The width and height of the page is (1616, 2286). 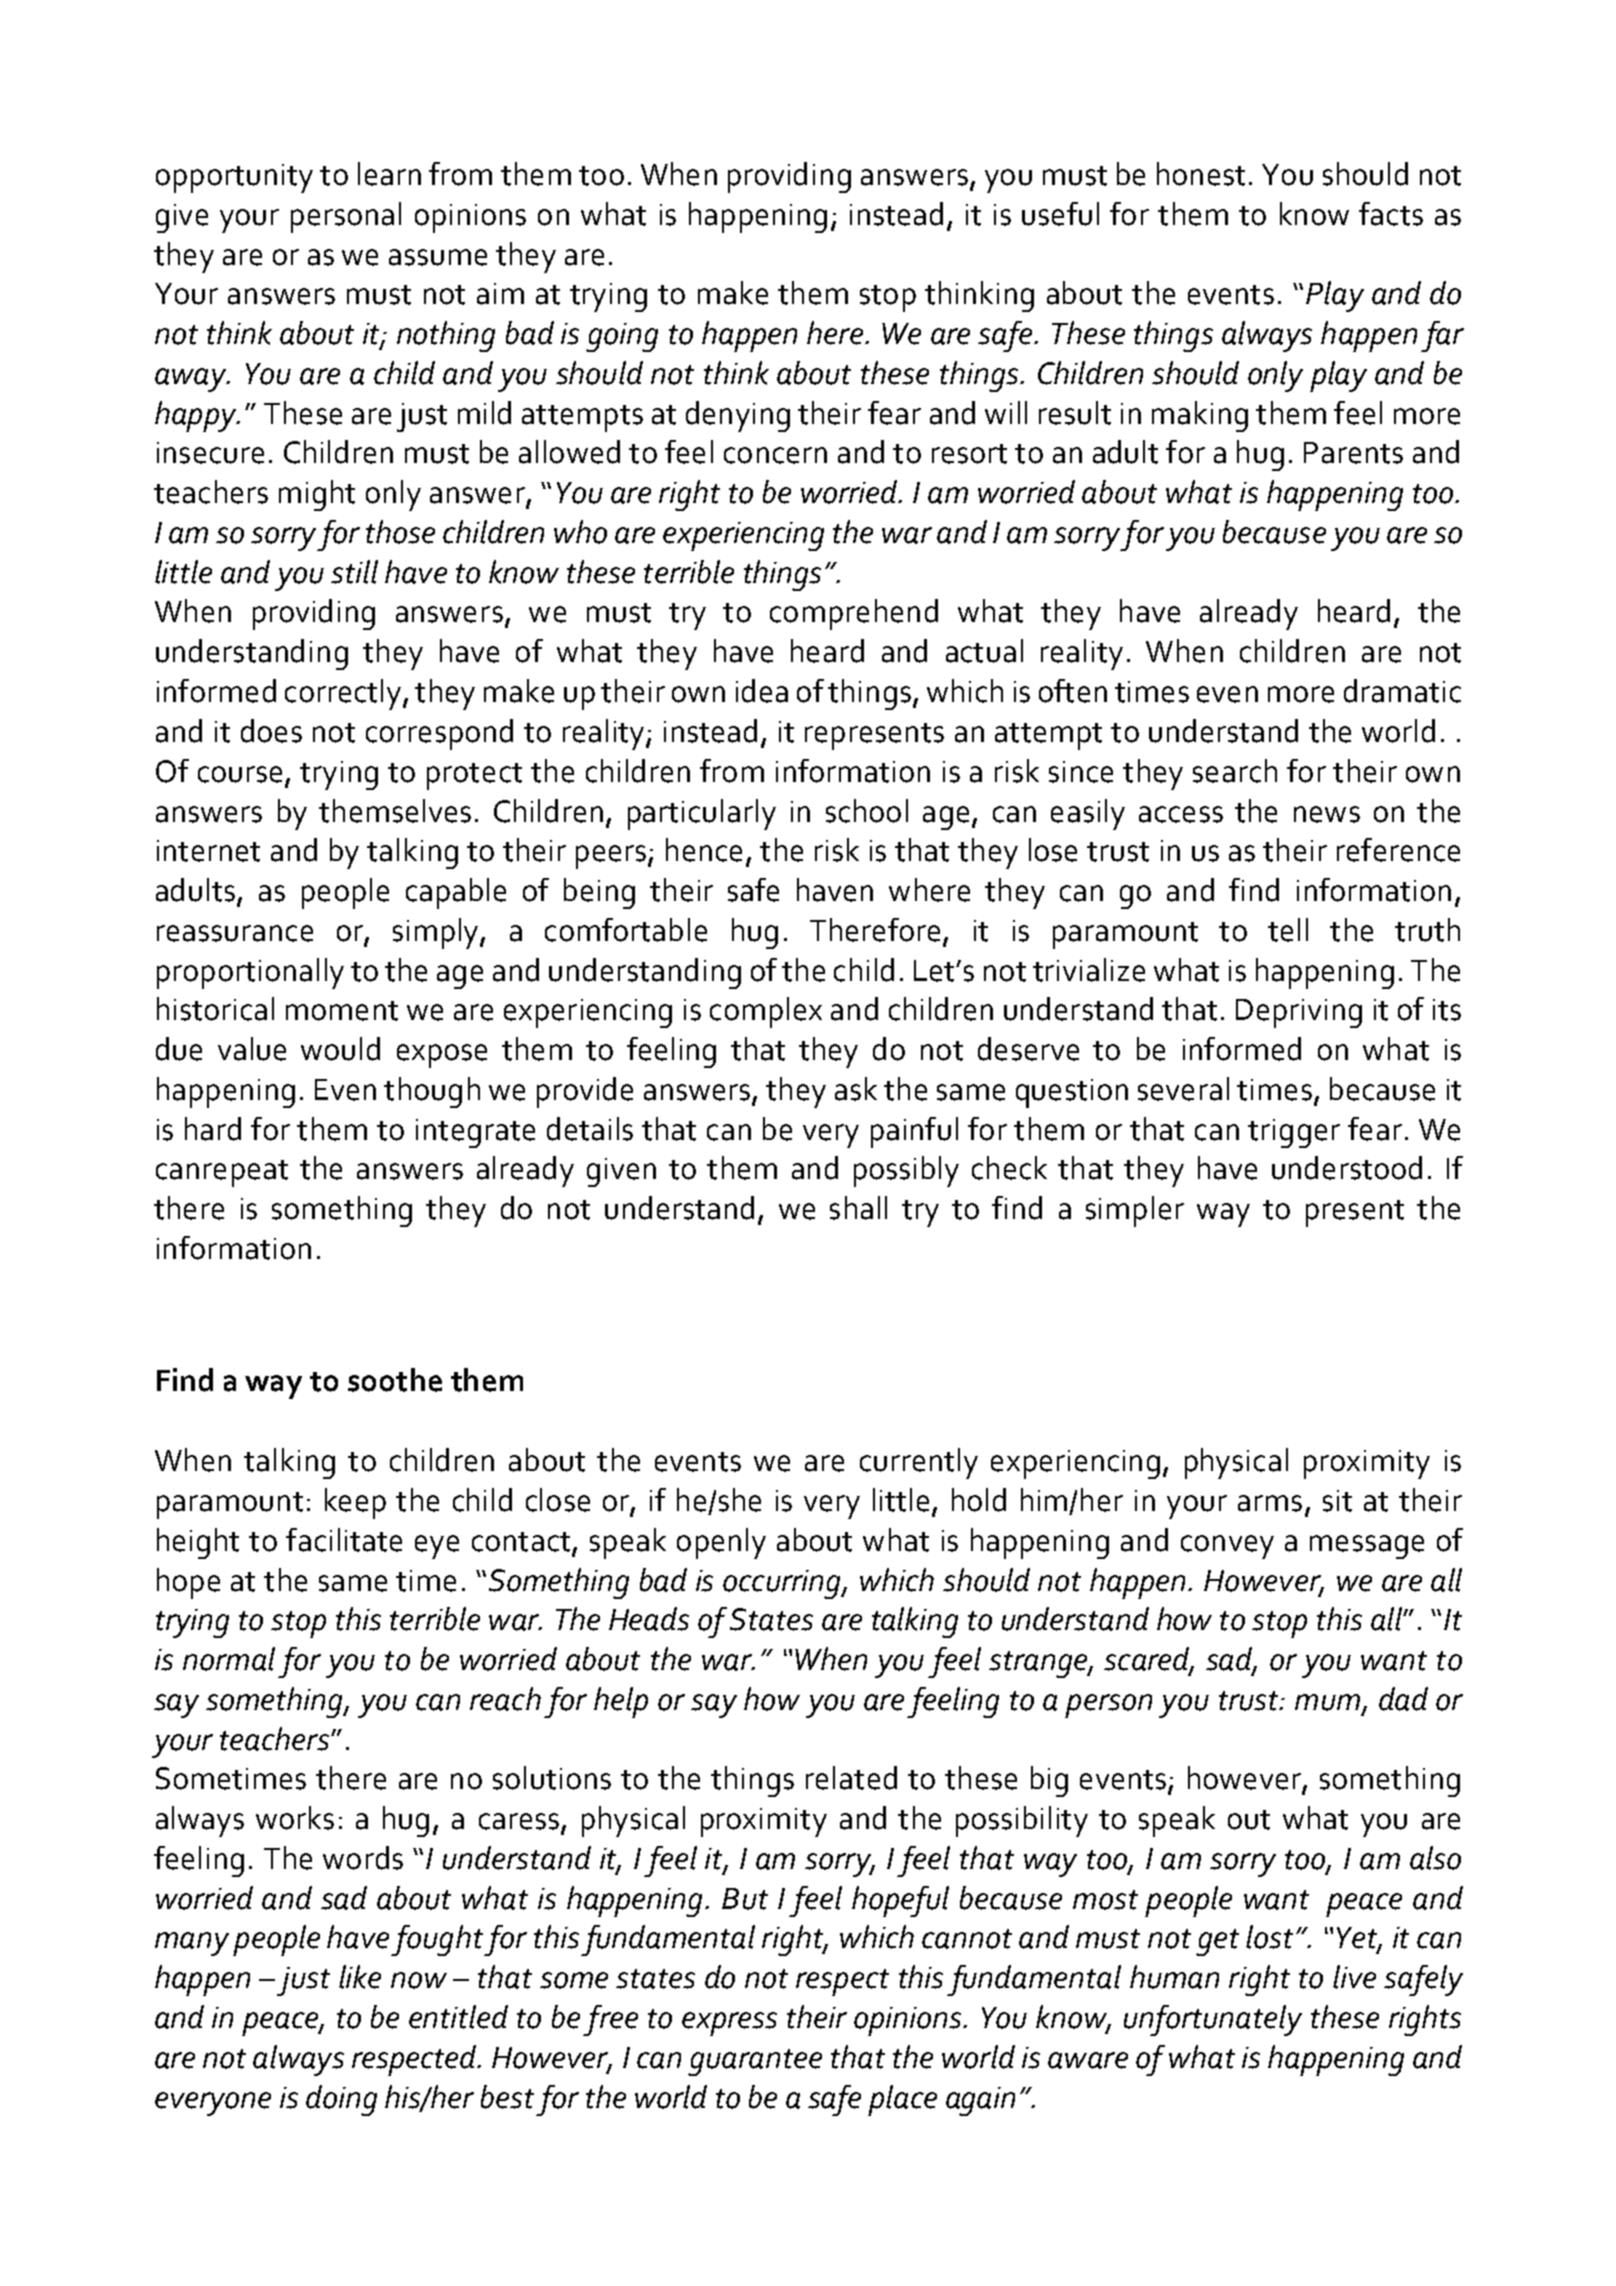 What do you see at coordinates (1327, 814) in the page?
I see `news` at bounding box center [1327, 814].
